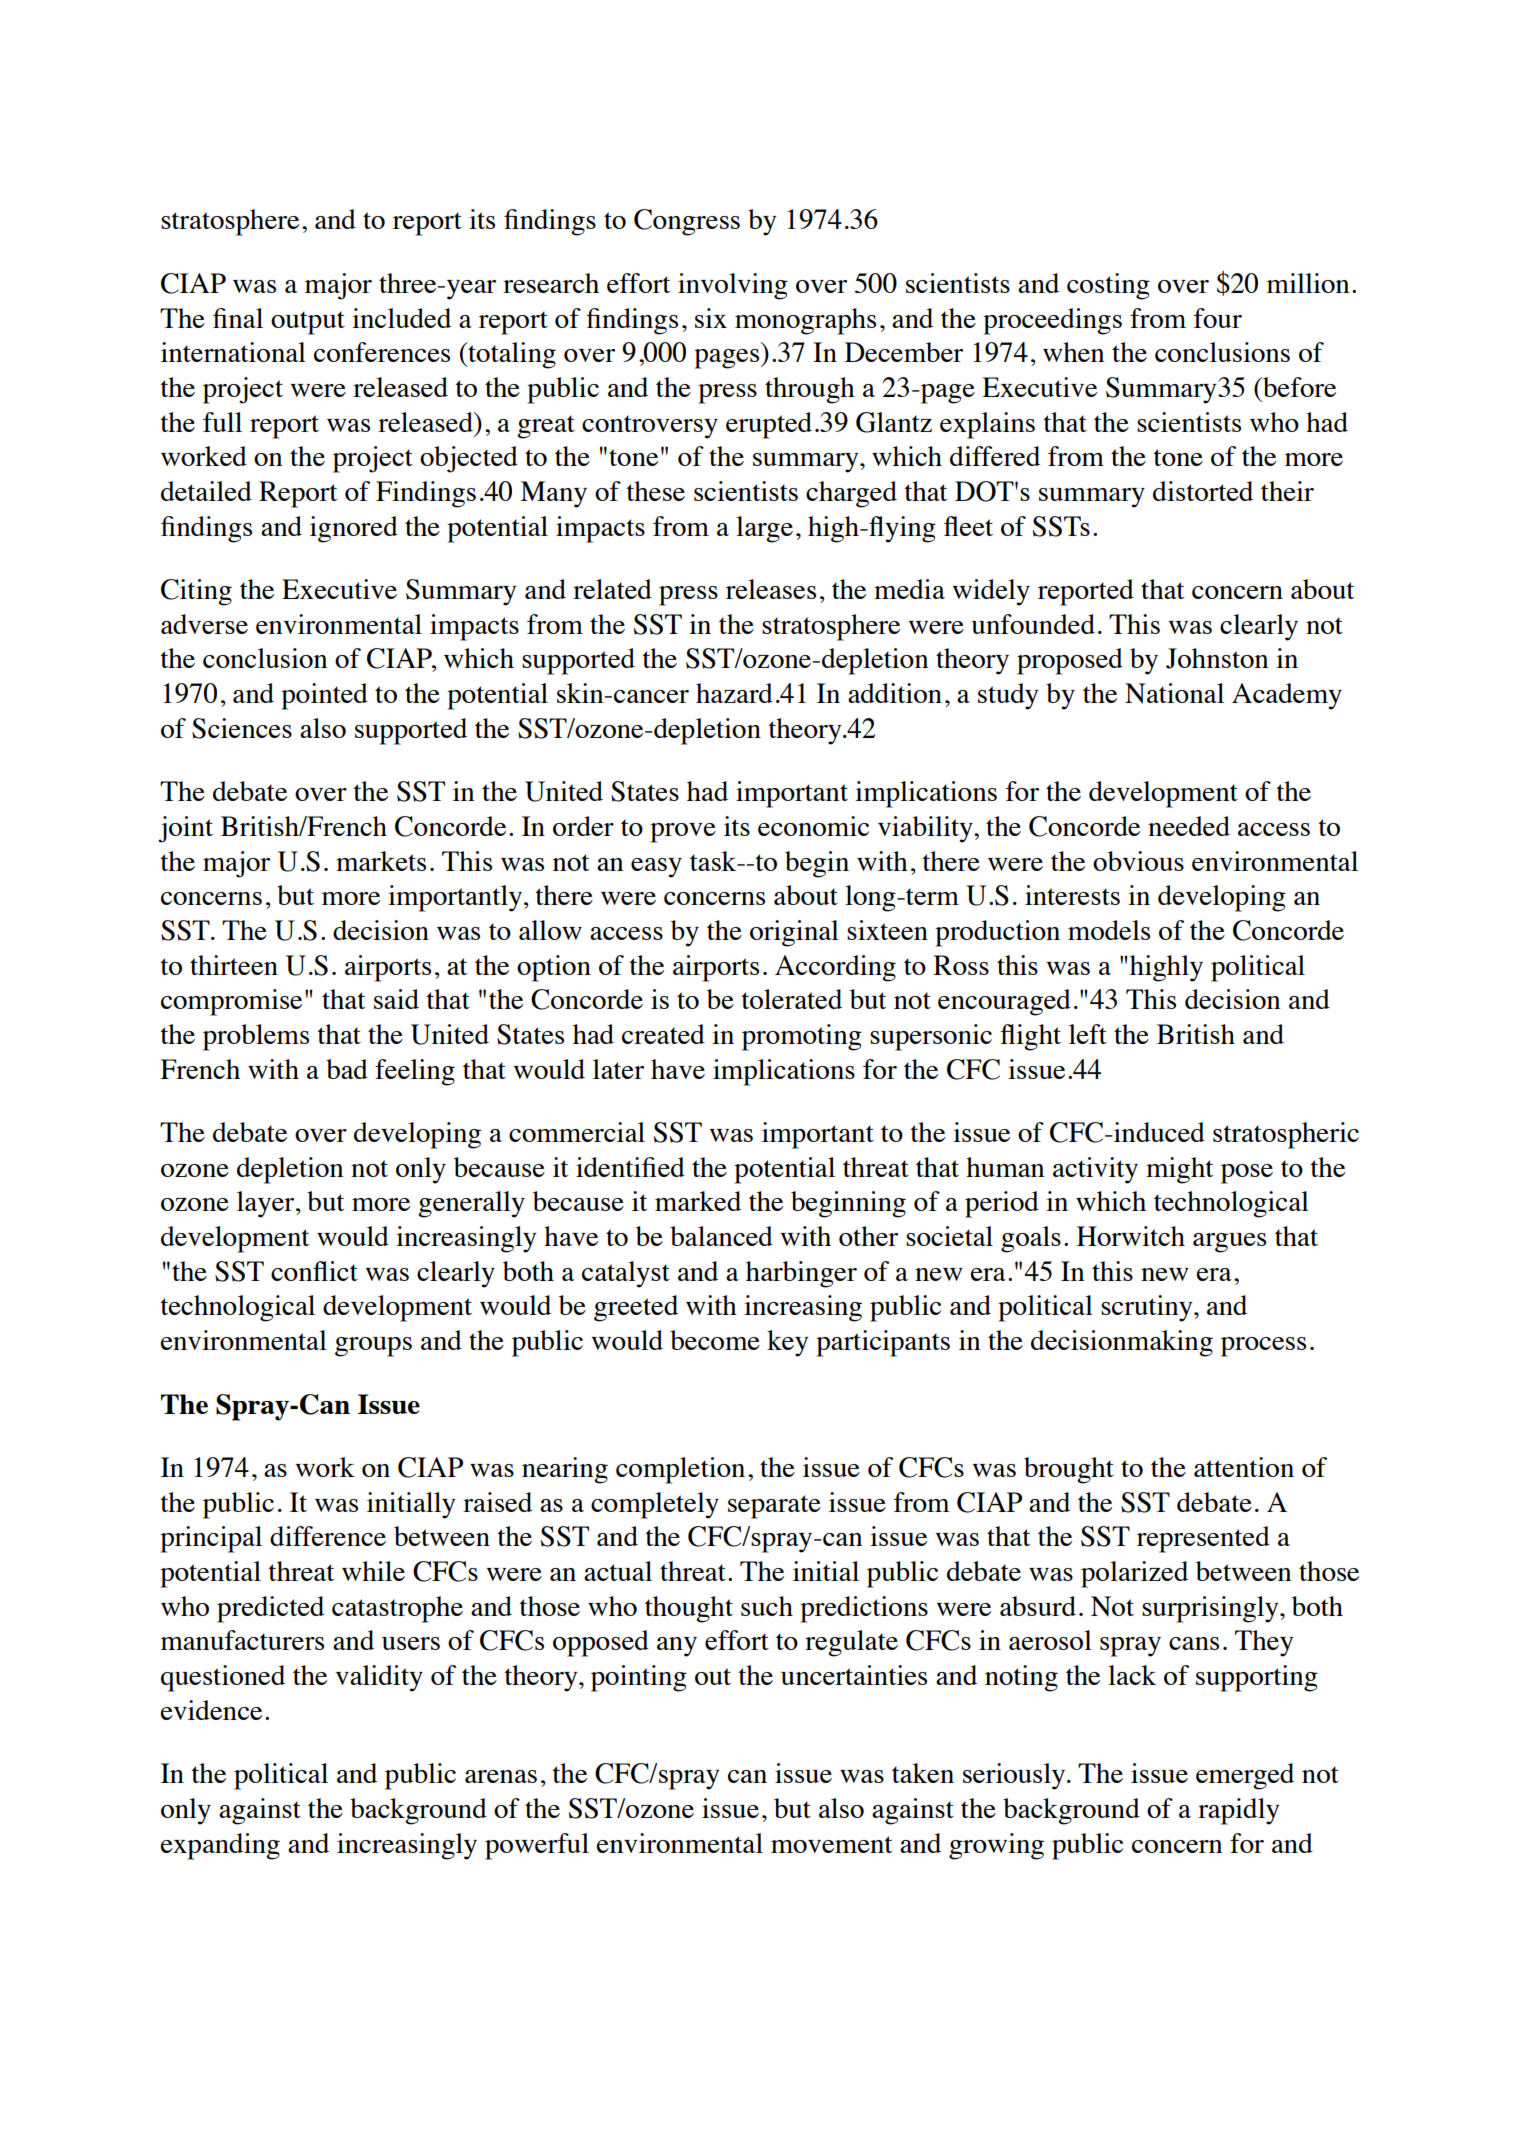 The height and width of the screenshot is (2154, 1522). What do you see at coordinates (1088, 1034) in the screenshot?
I see `left` at bounding box center [1088, 1034].
